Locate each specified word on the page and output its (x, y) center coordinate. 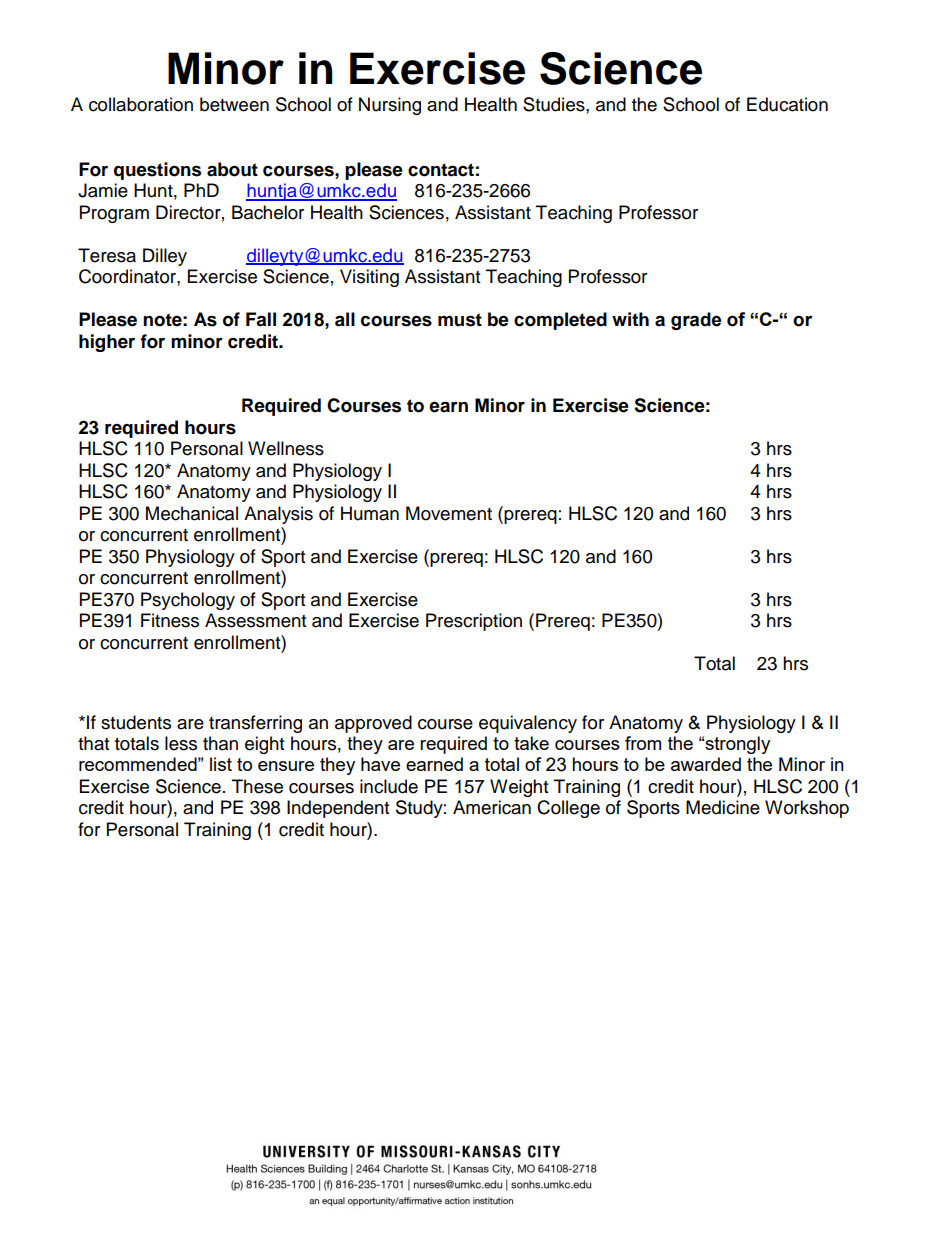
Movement (449, 513)
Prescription (474, 622)
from (643, 743)
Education (787, 104)
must (460, 320)
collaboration (141, 104)
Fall (261, 319)
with (630, 319)
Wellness (286, 448)
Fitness (170, 620)
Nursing (390, 106)
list (221, 764)
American (492, 807)
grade (696, 321)
